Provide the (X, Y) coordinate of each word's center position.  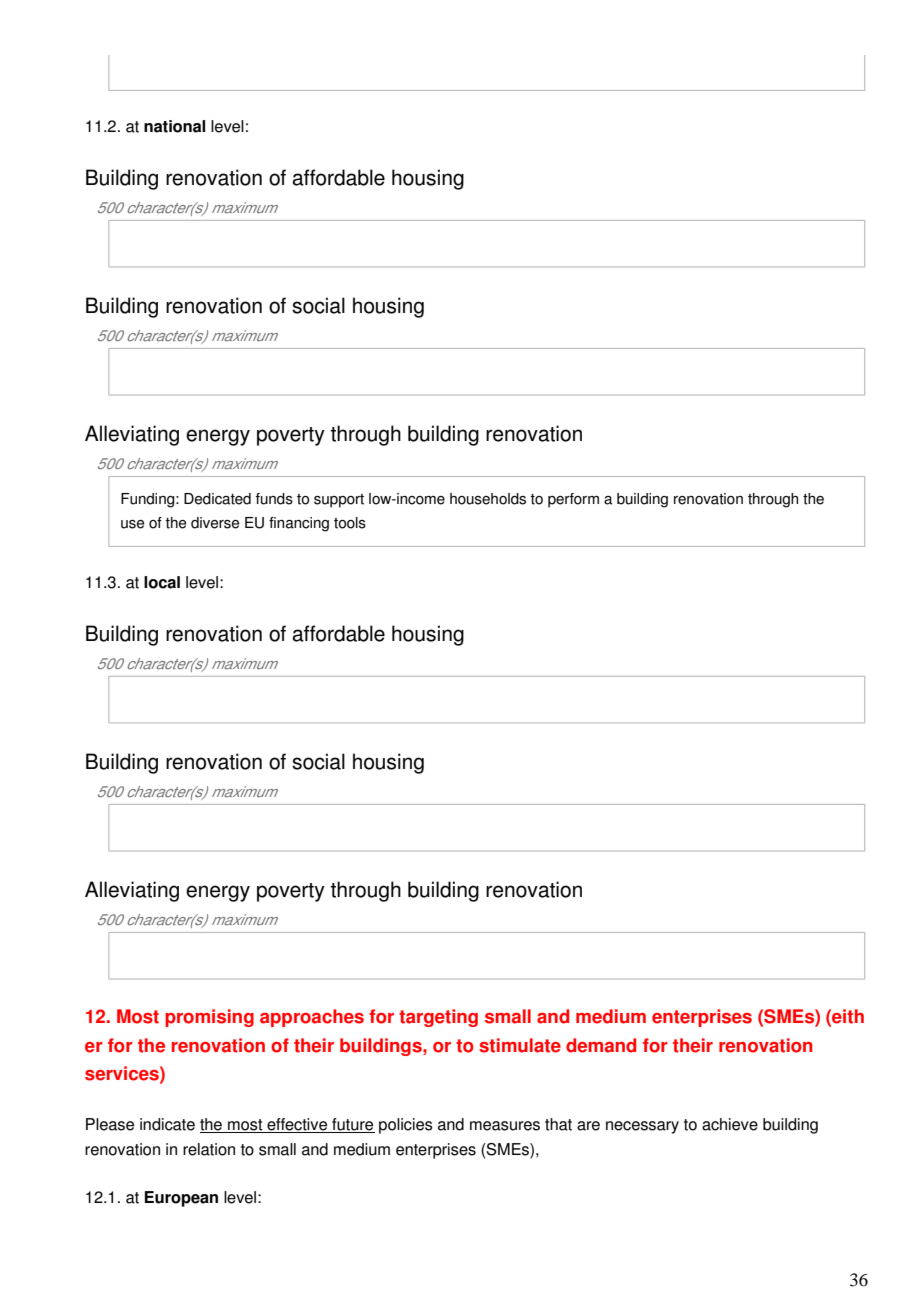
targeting (438, 1018)
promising (209, 1018)
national (174, 126)
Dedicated (217, 499)
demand (601, 1045)
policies (406, 1126)
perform (573, 500)
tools (350, 523)
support (339, 501)
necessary (642, 1127)
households (488, 499)
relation (209, 1149)
